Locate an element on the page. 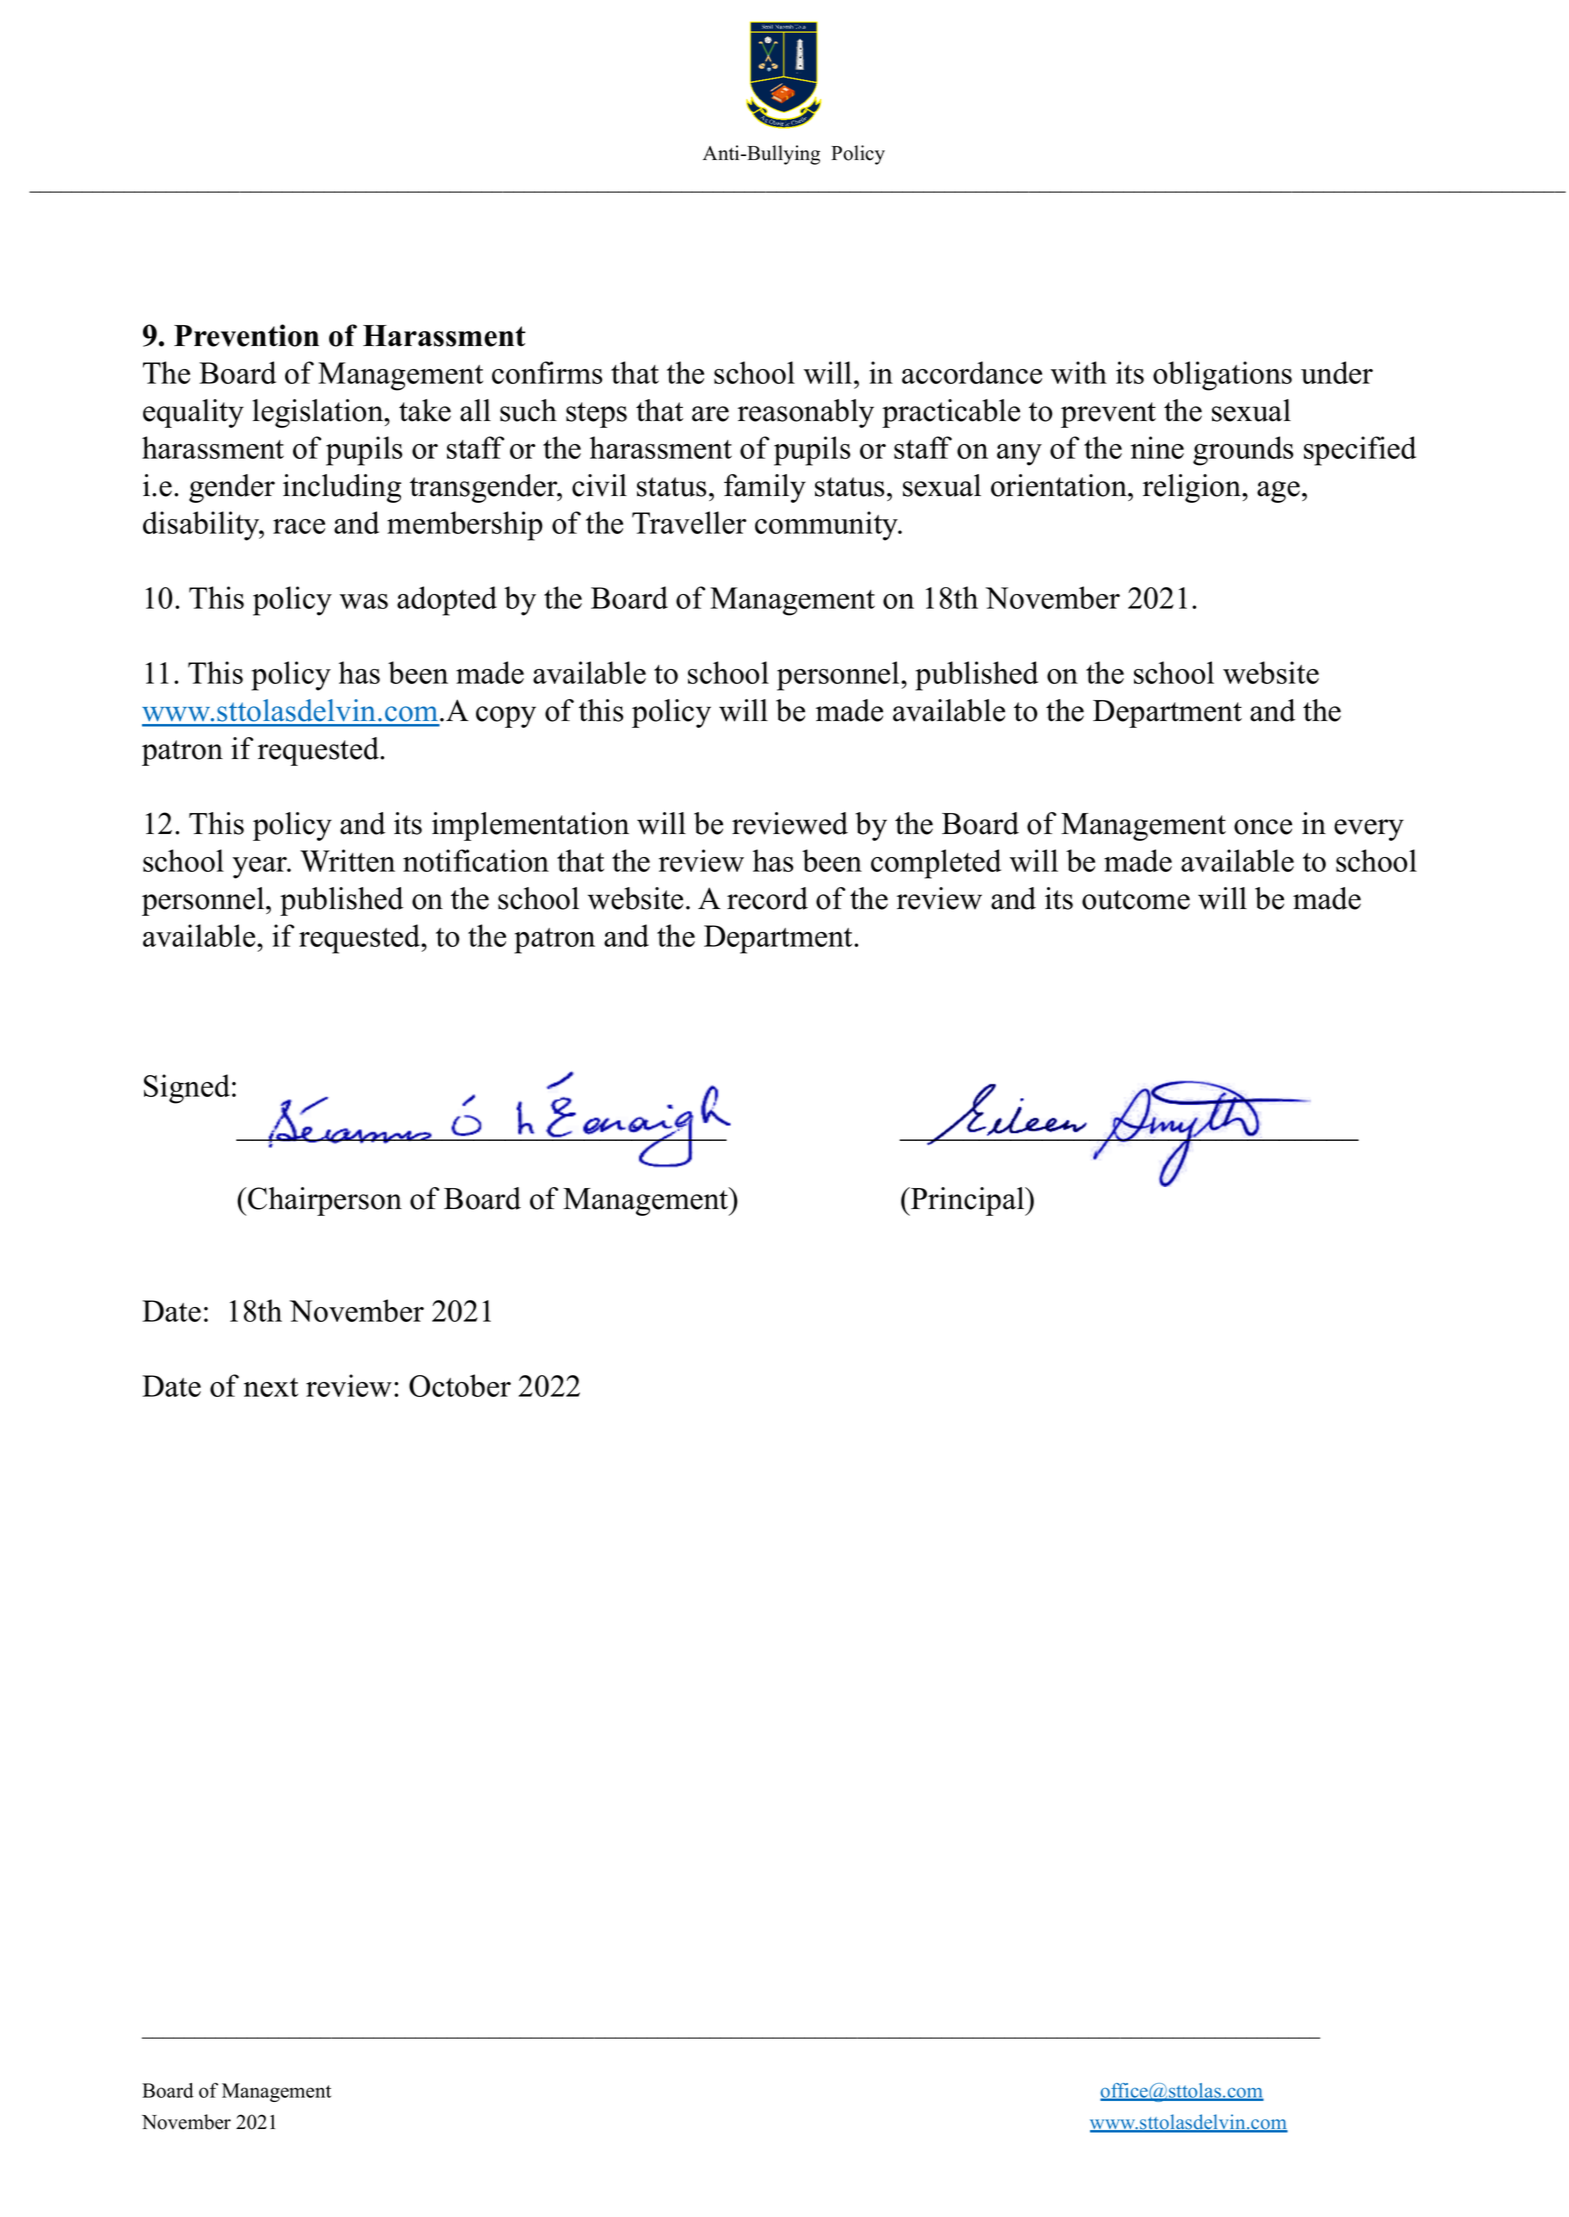 This image has height=2217, width=1569. next is located at coordinates (271, 1387).
